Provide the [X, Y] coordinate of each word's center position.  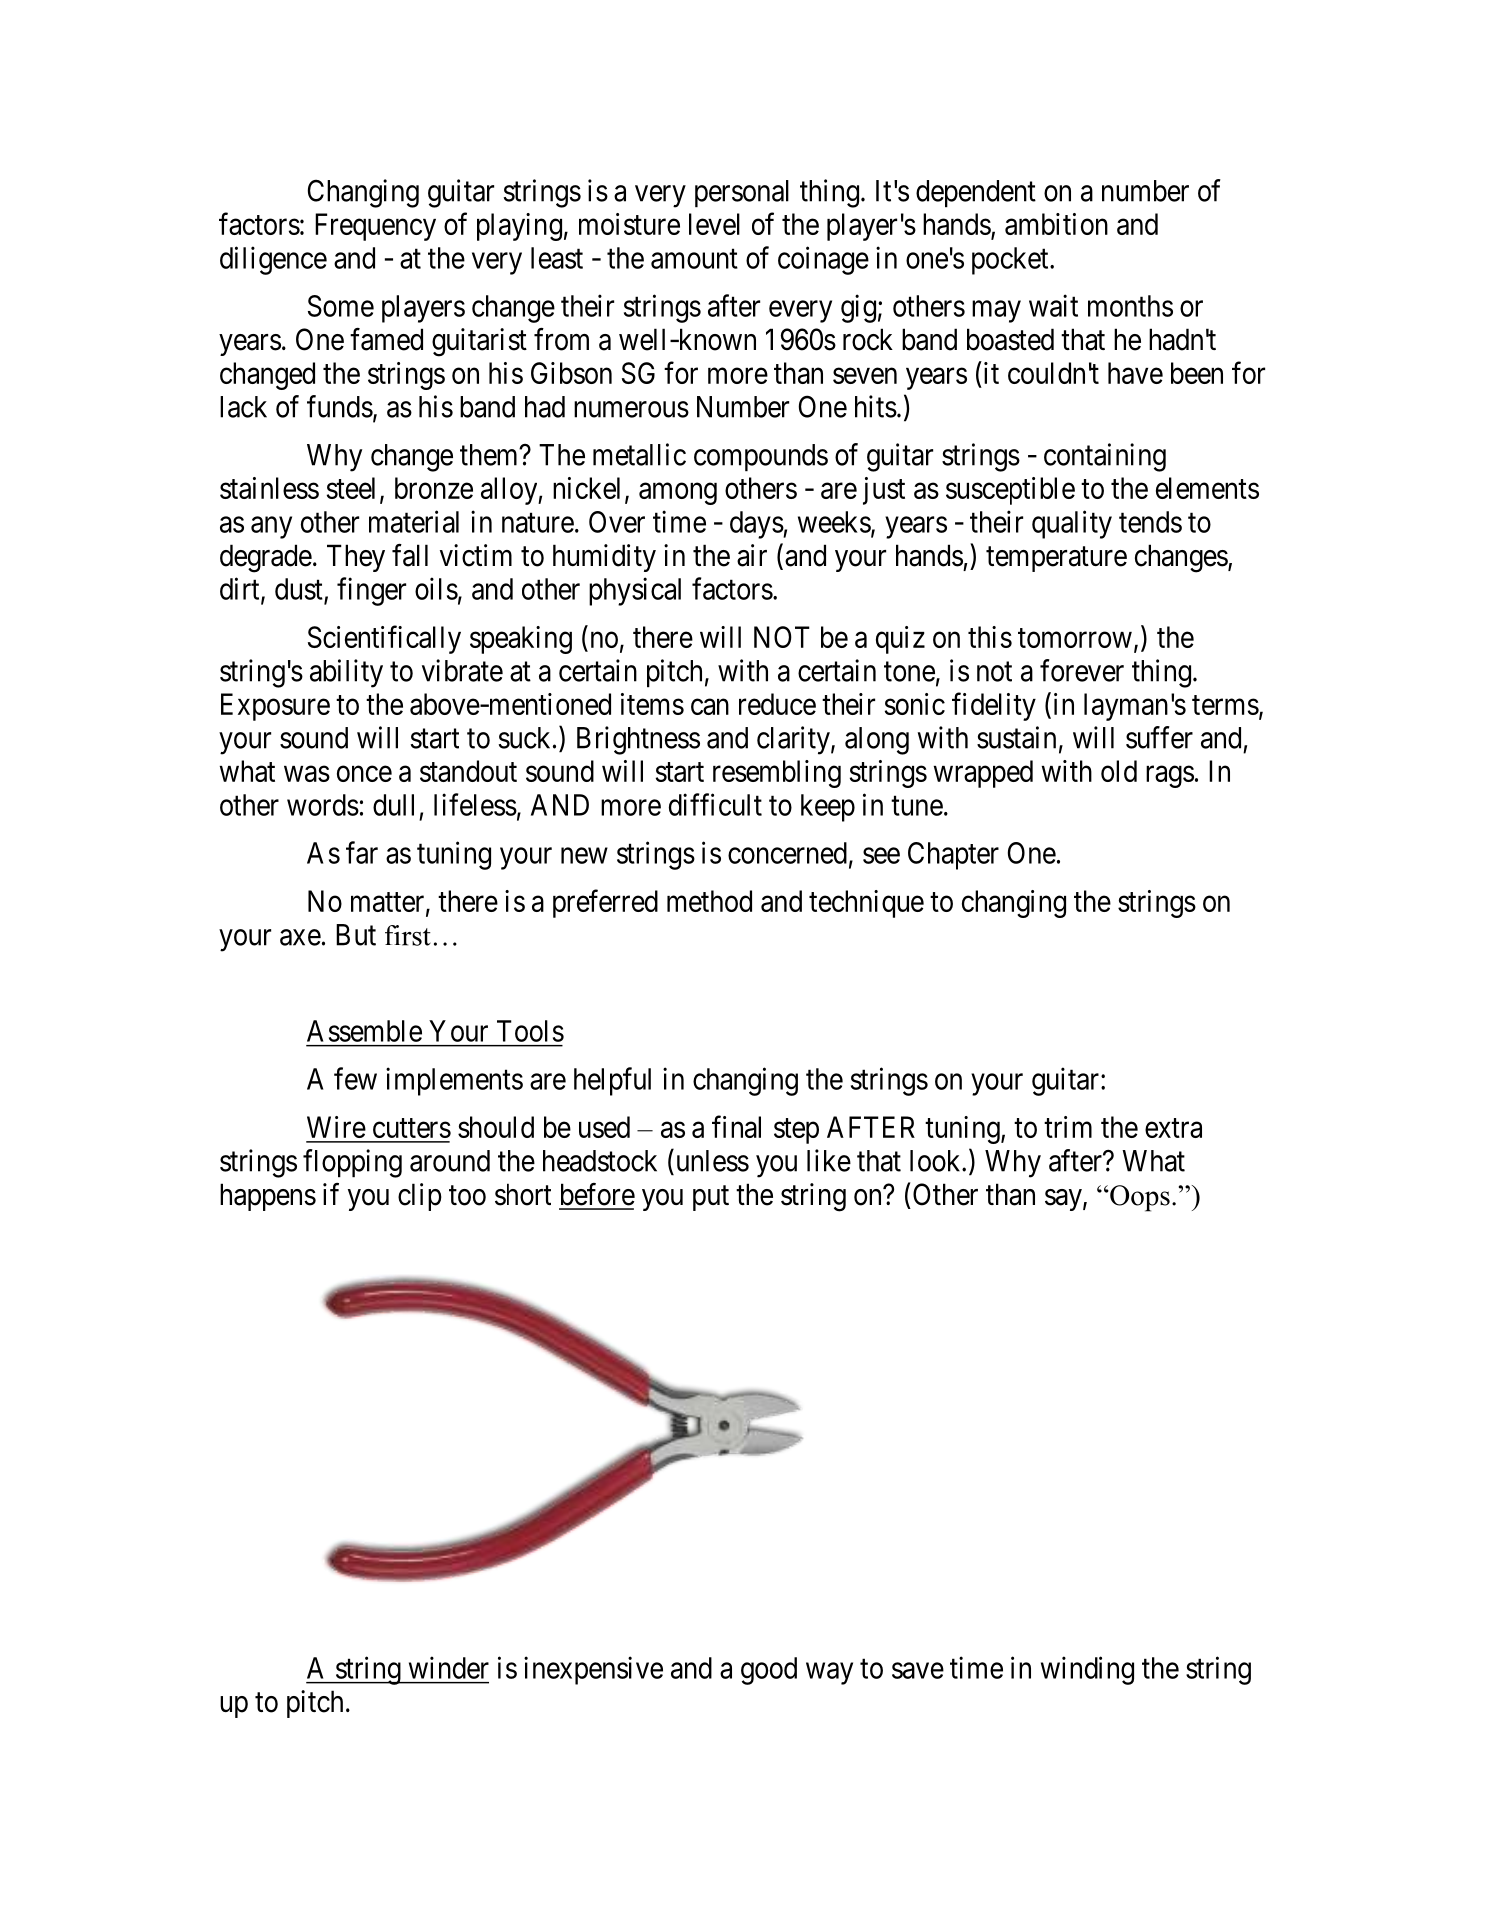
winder [449, 1667]
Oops [1139, 1198]
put [711, 1198]
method [709, 901]
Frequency [375, 227]
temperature [1056, 559]
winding [1087, 1670]
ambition [1056, 224]
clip [420, 1197]
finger [371, 591]
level [714, 224]
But [356, 935]
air [752, 555]
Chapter [953, 856]
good [769, 1671]
